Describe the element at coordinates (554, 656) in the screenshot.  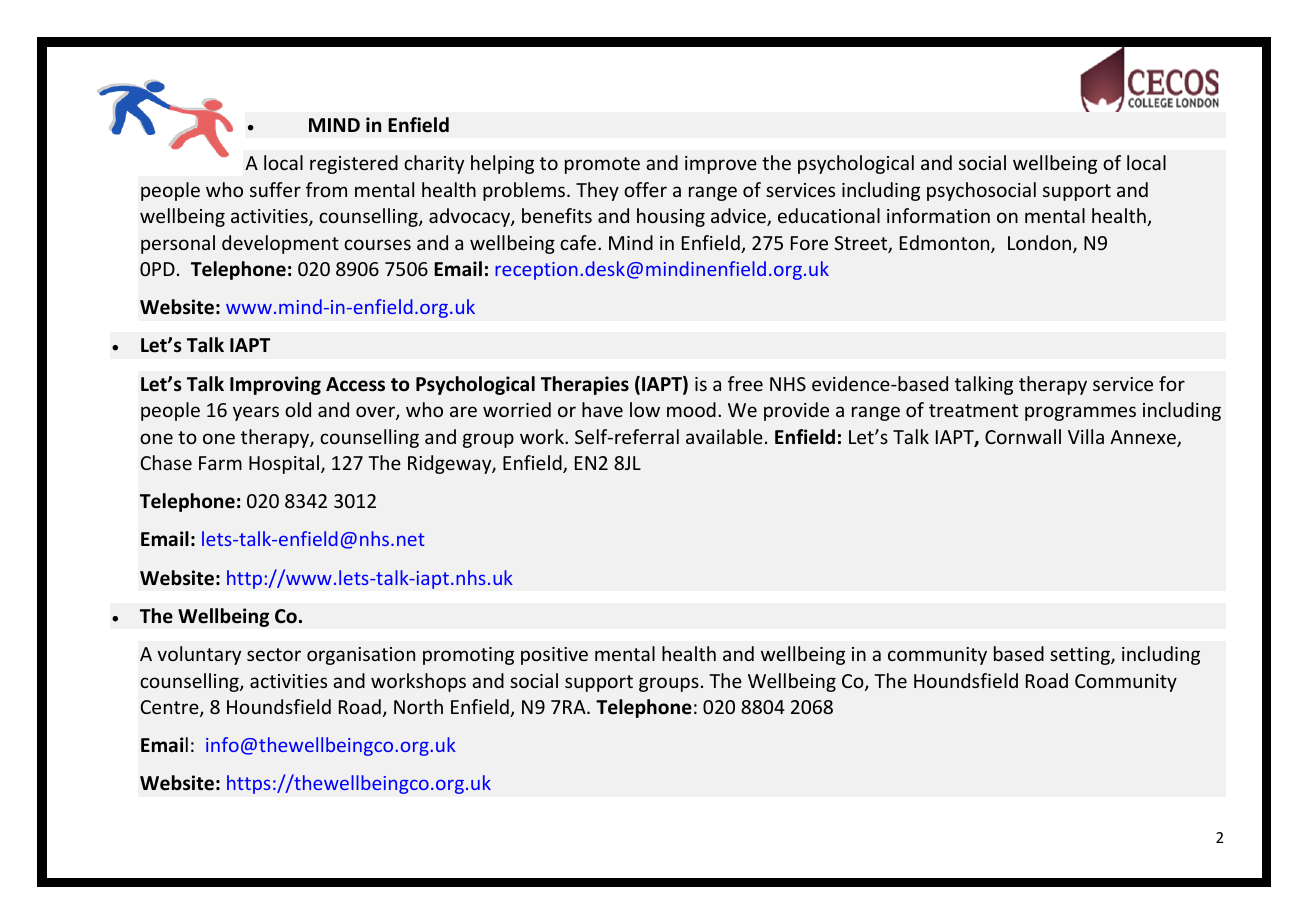
I see `positive` at that location.
